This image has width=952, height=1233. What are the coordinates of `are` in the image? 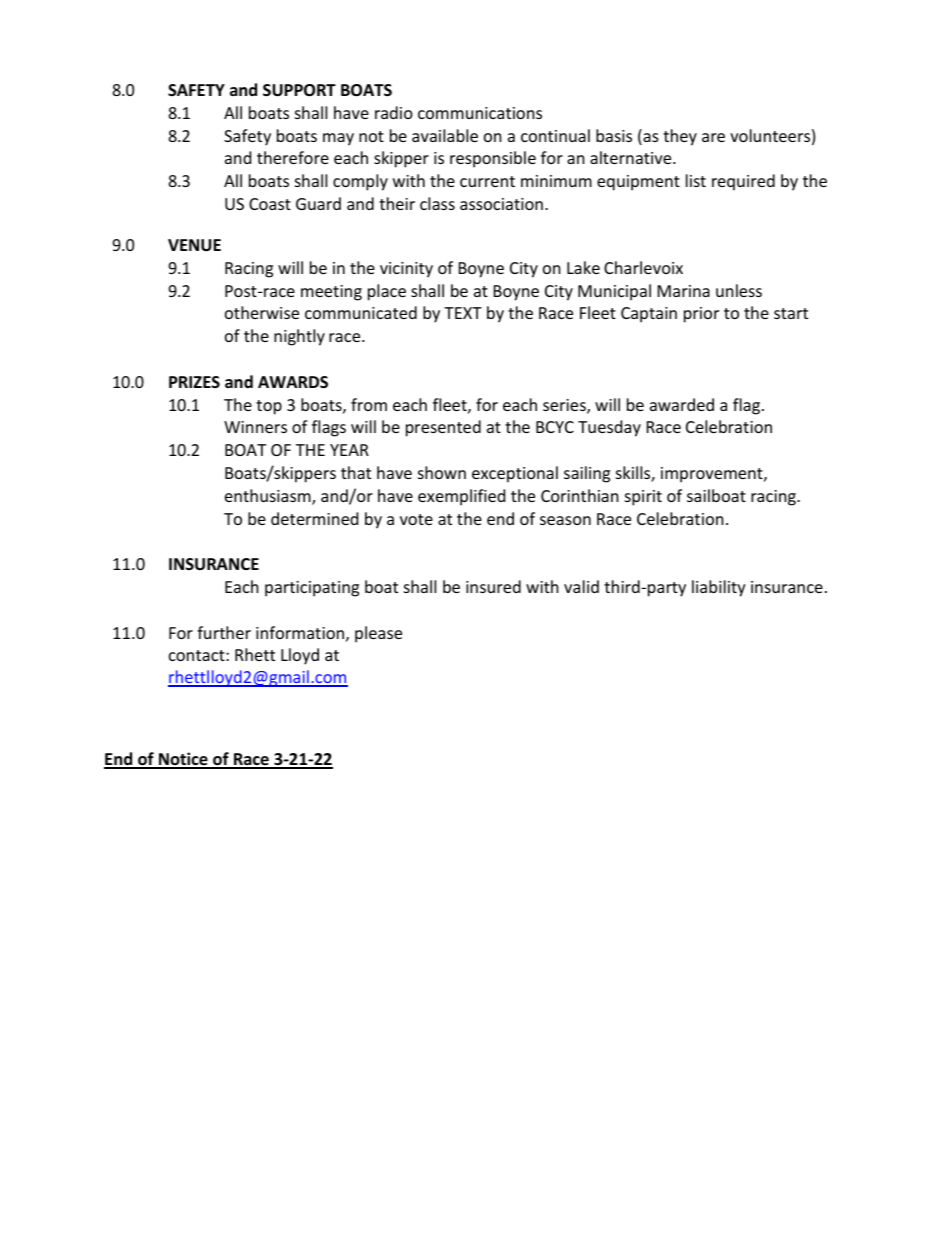 It's located at (713, 137).
